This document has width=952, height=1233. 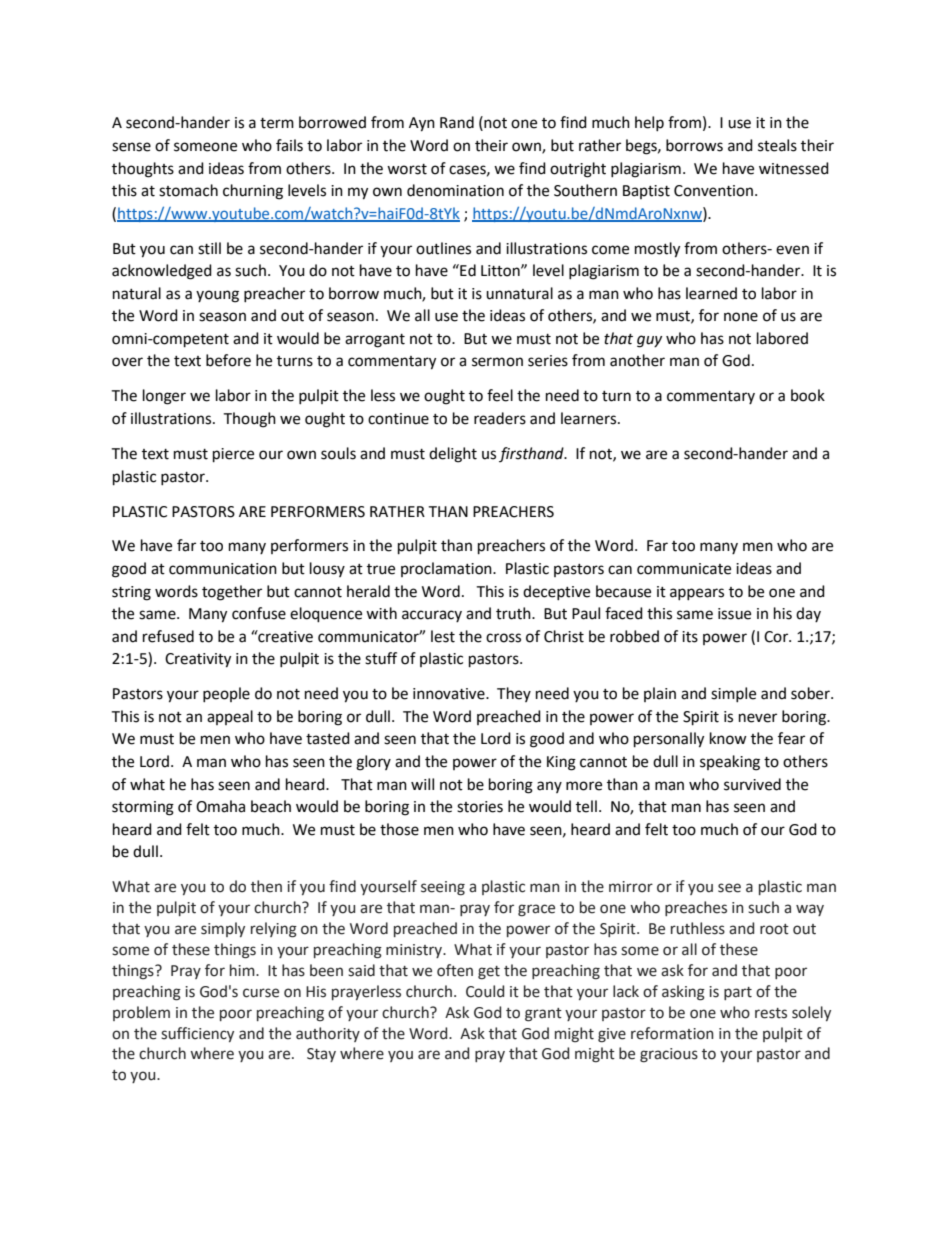 What do you see at coordinates (217, 296) in the document?
I see `young` at bounding box center [217, 296].
